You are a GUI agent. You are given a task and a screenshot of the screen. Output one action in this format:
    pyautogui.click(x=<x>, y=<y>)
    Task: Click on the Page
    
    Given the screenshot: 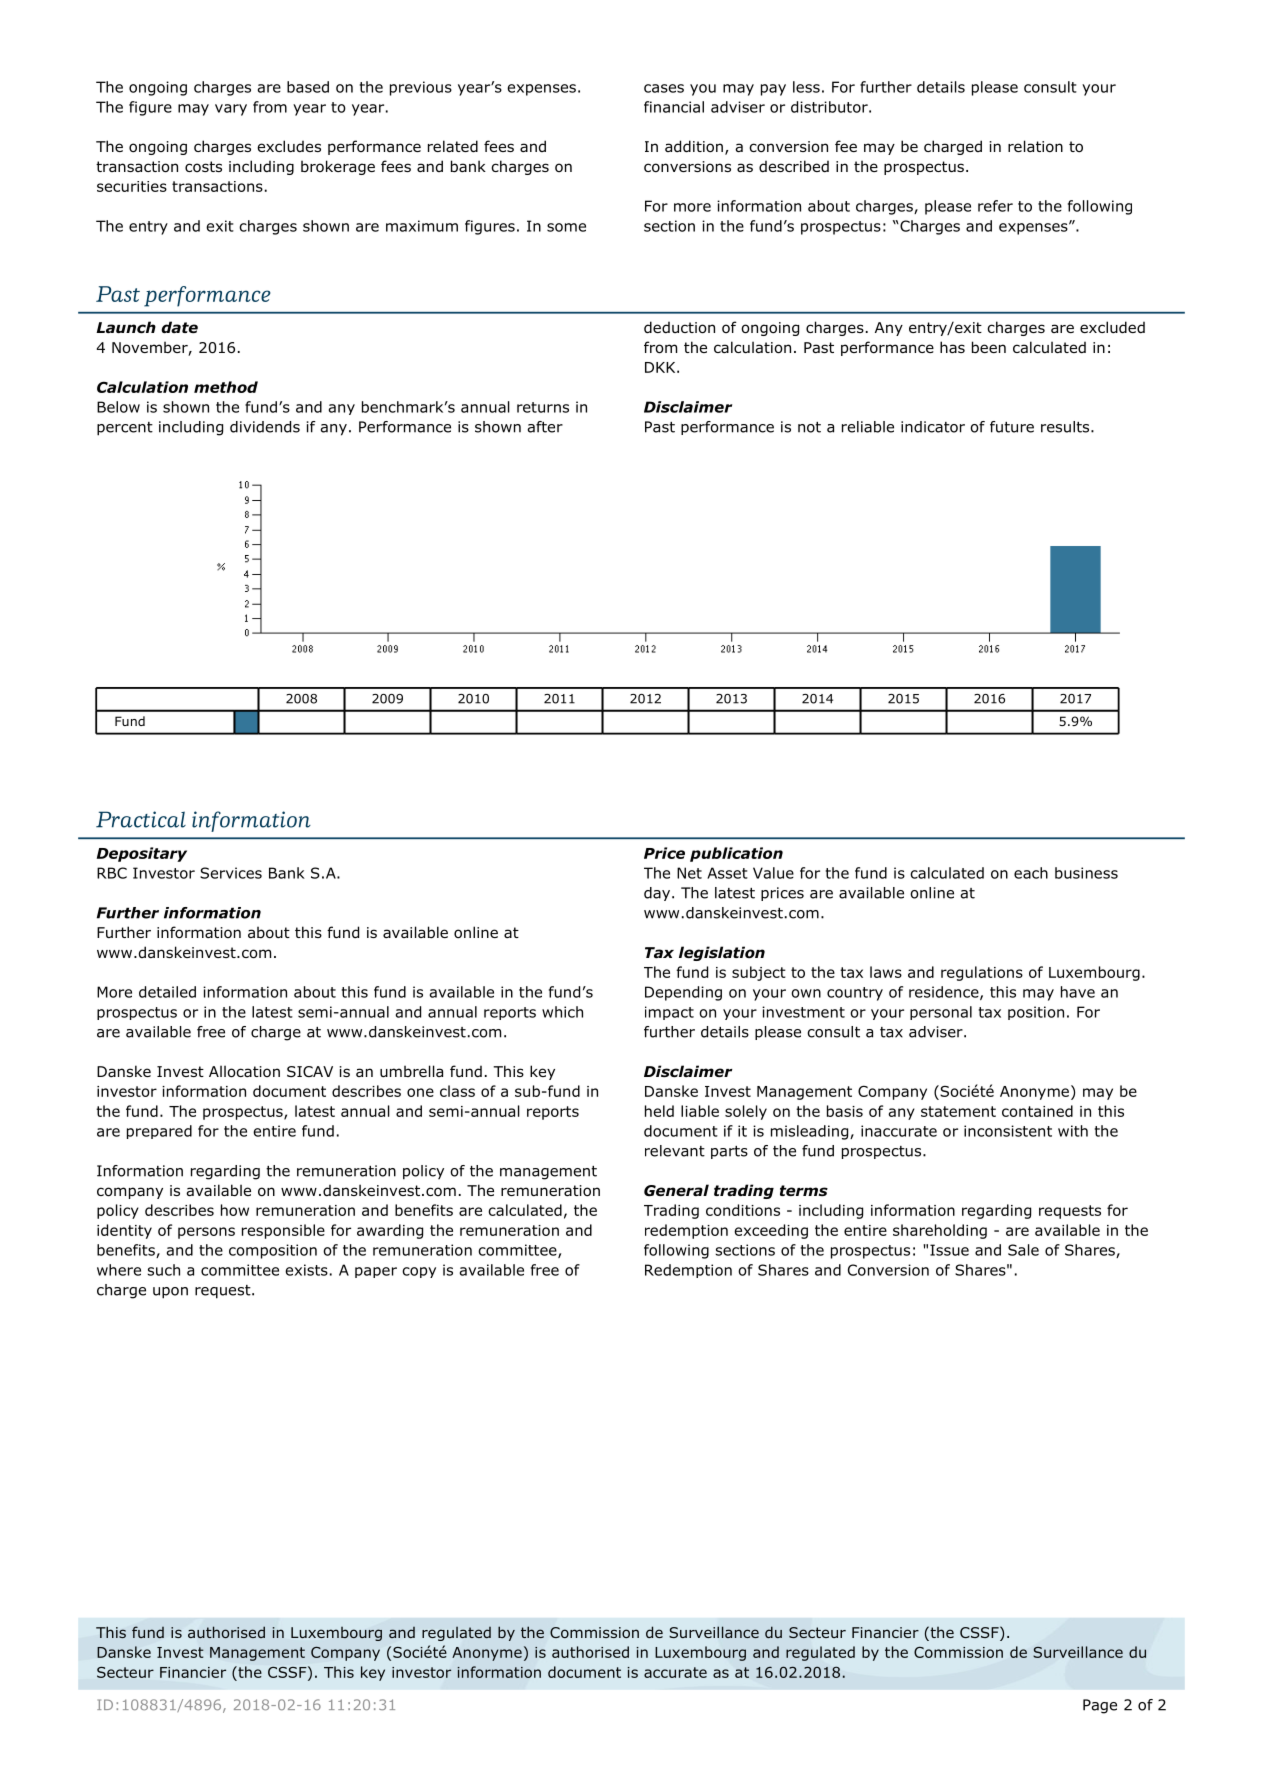 What is the action you would take?
    pyautogui.click(x=1100, y=1706)
